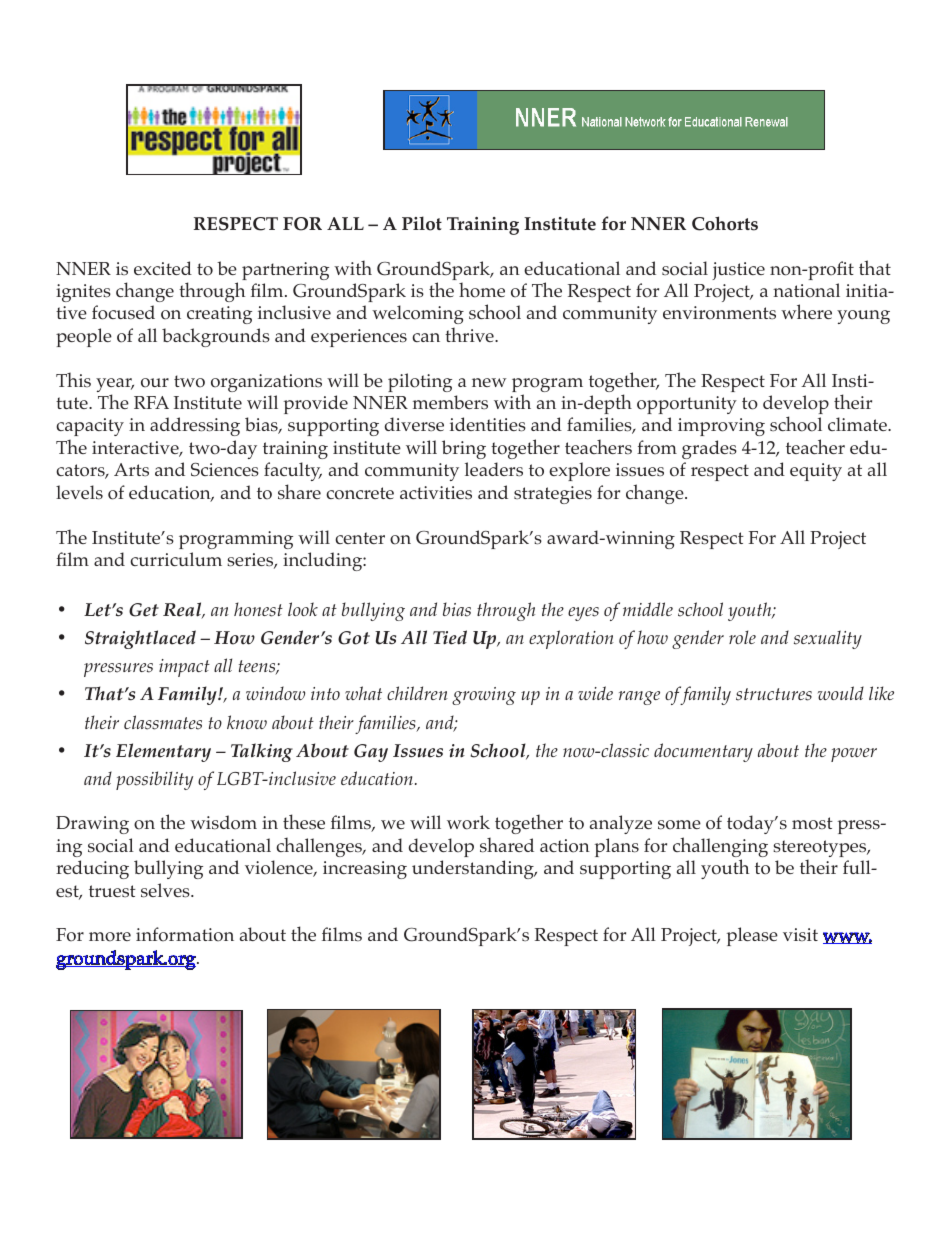 The height and width of the image is (1233, 952). Describe the element at coordinates (484, 696) in the image. I see `growing` at that location.
